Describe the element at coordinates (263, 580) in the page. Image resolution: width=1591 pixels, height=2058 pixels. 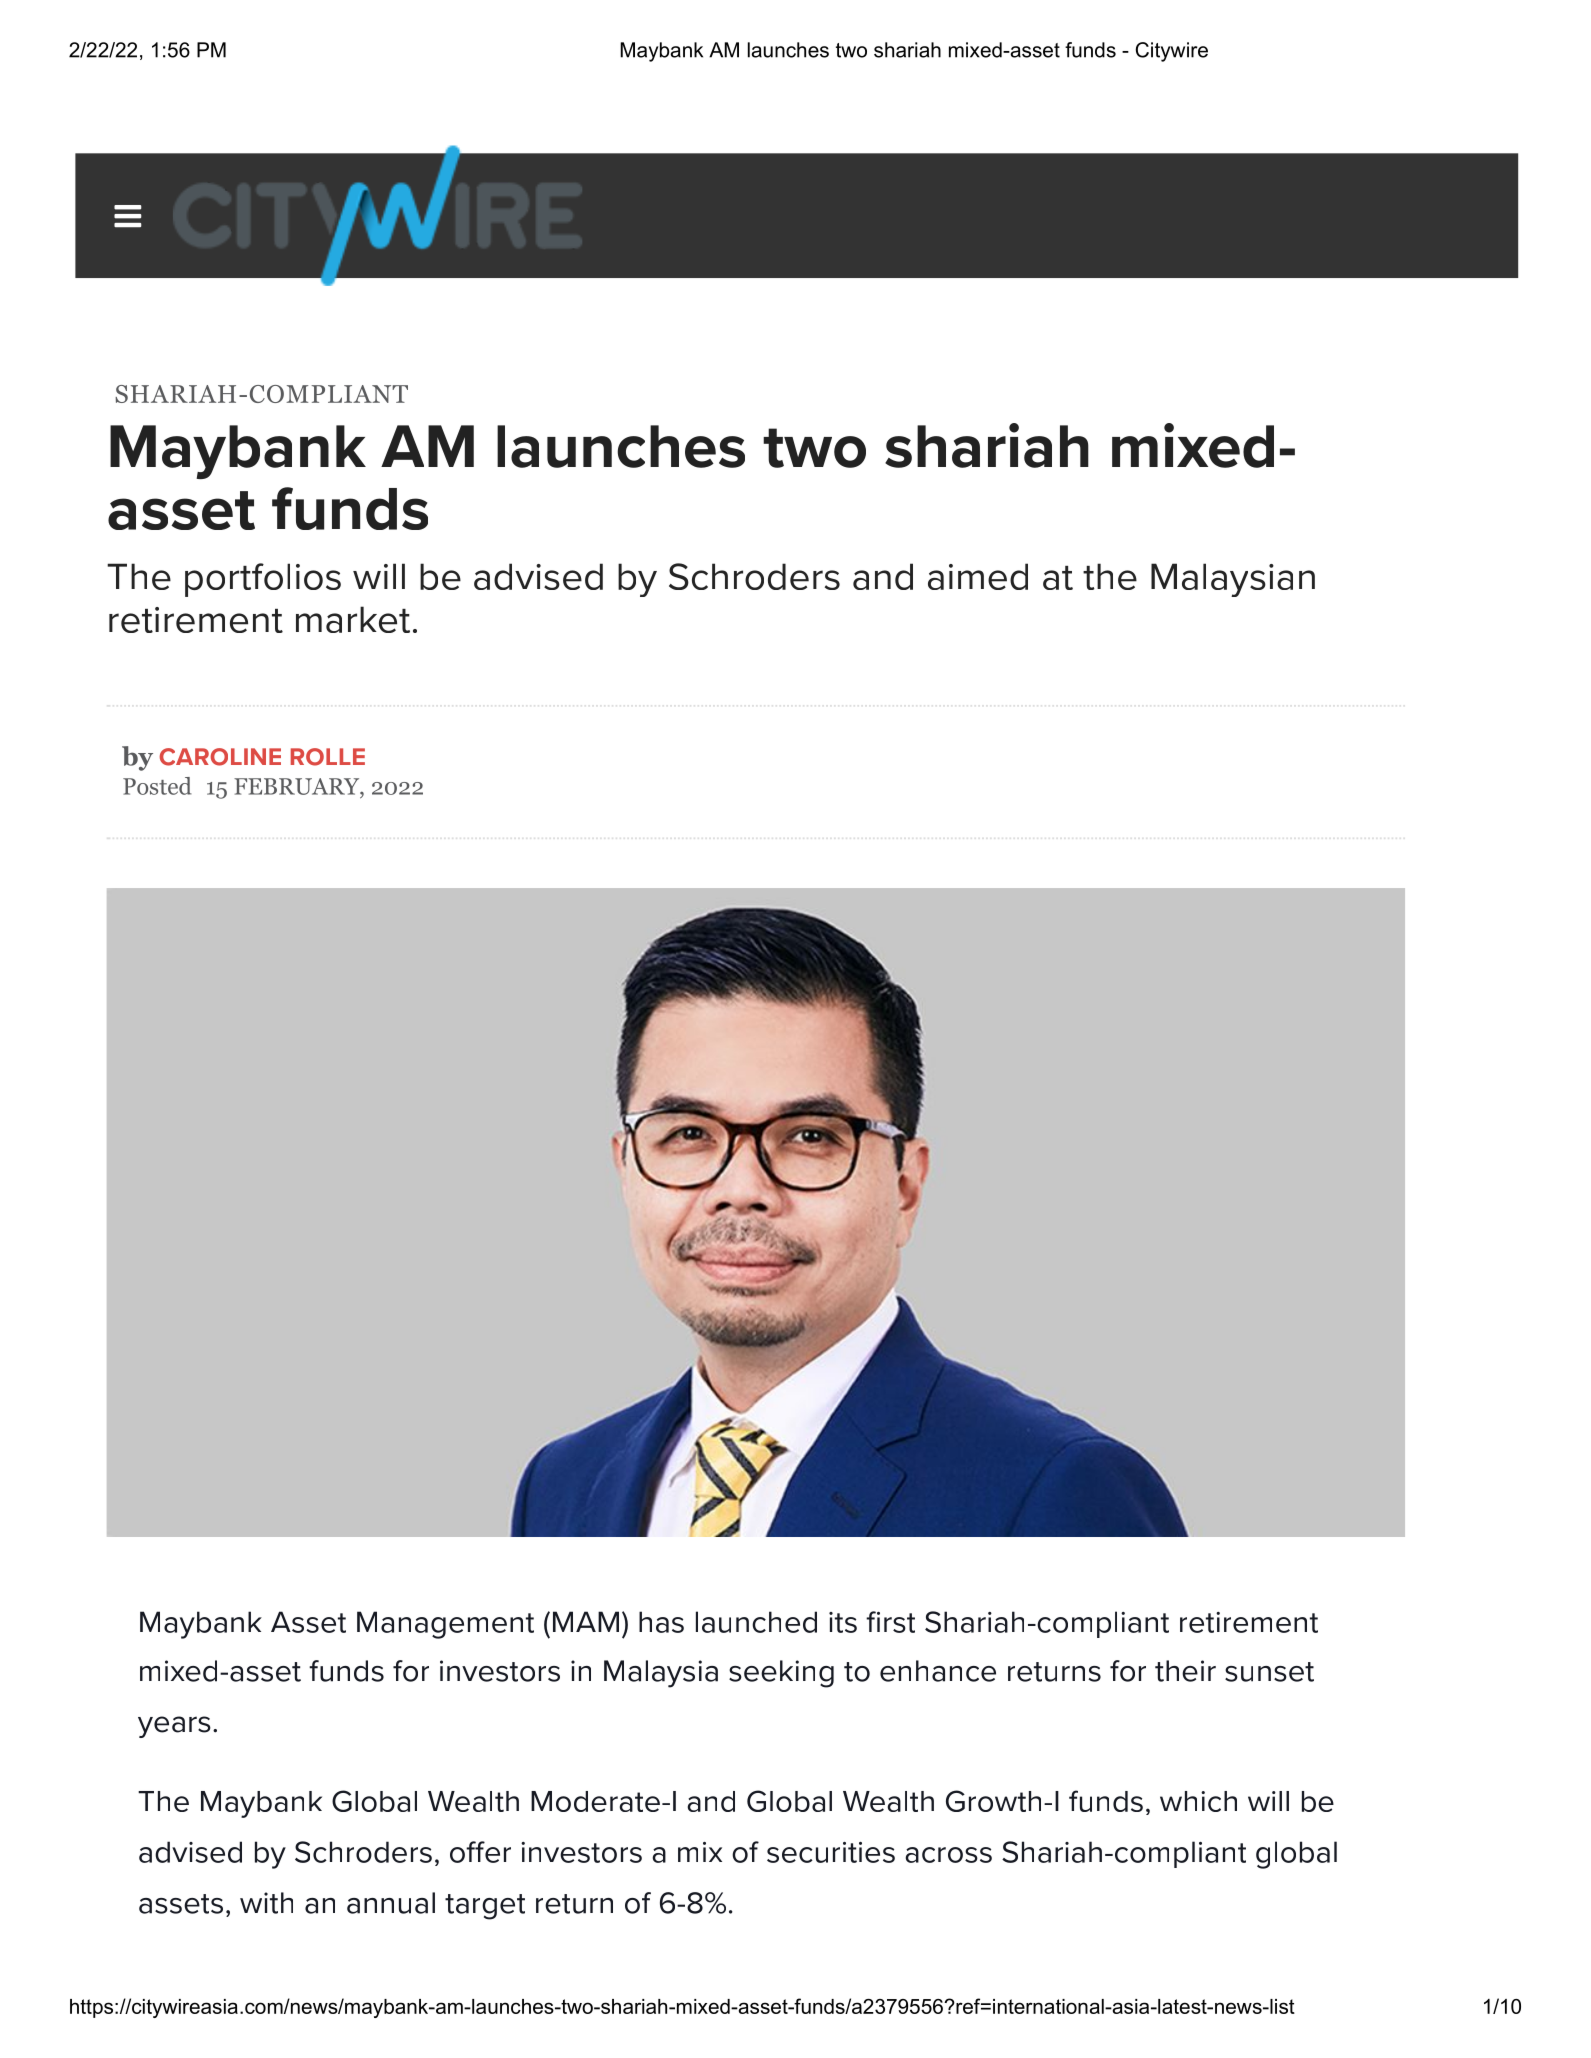
I see `portfolios` at that location.
